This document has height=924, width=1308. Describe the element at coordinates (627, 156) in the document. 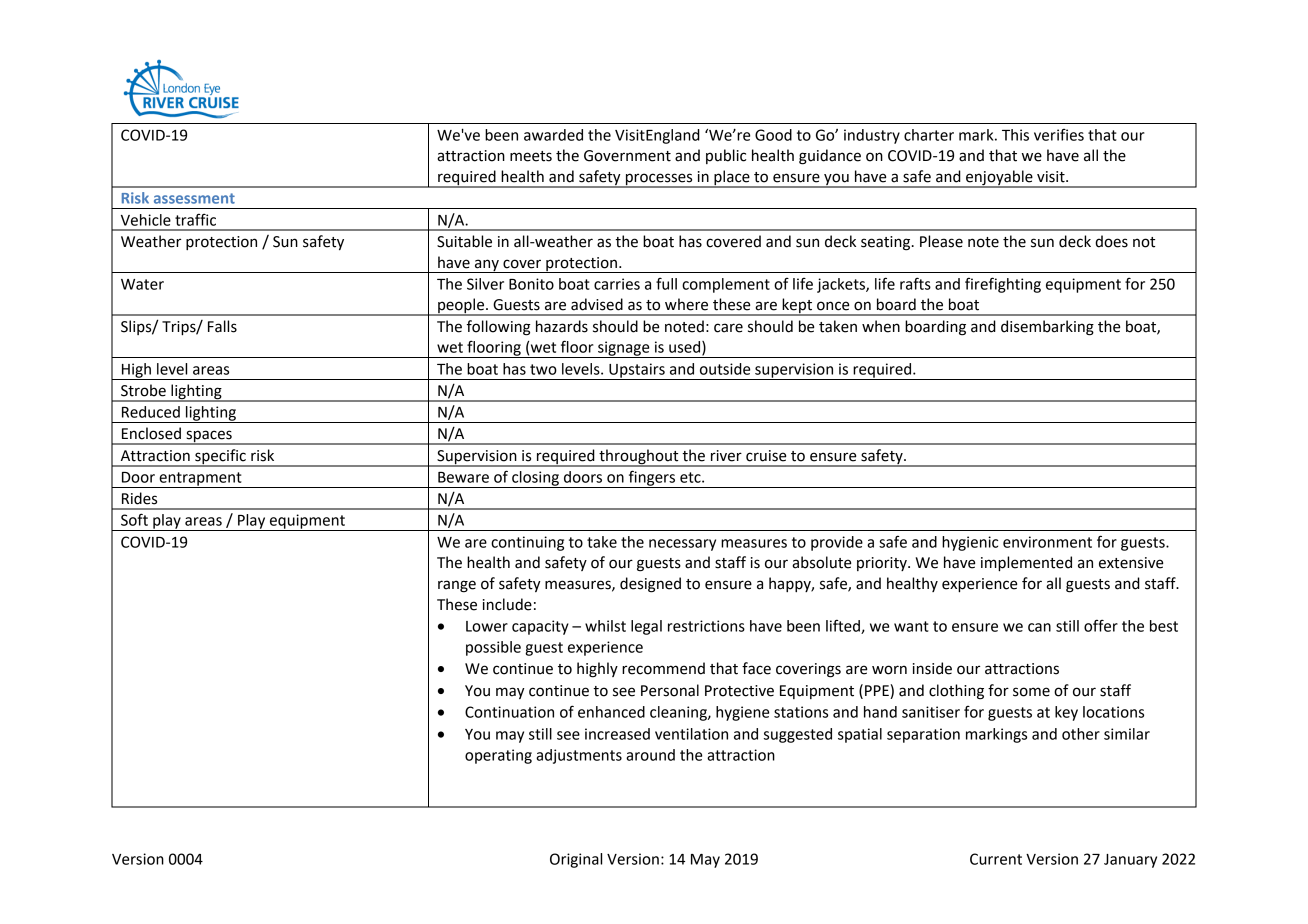

I see `Government` at that location.
